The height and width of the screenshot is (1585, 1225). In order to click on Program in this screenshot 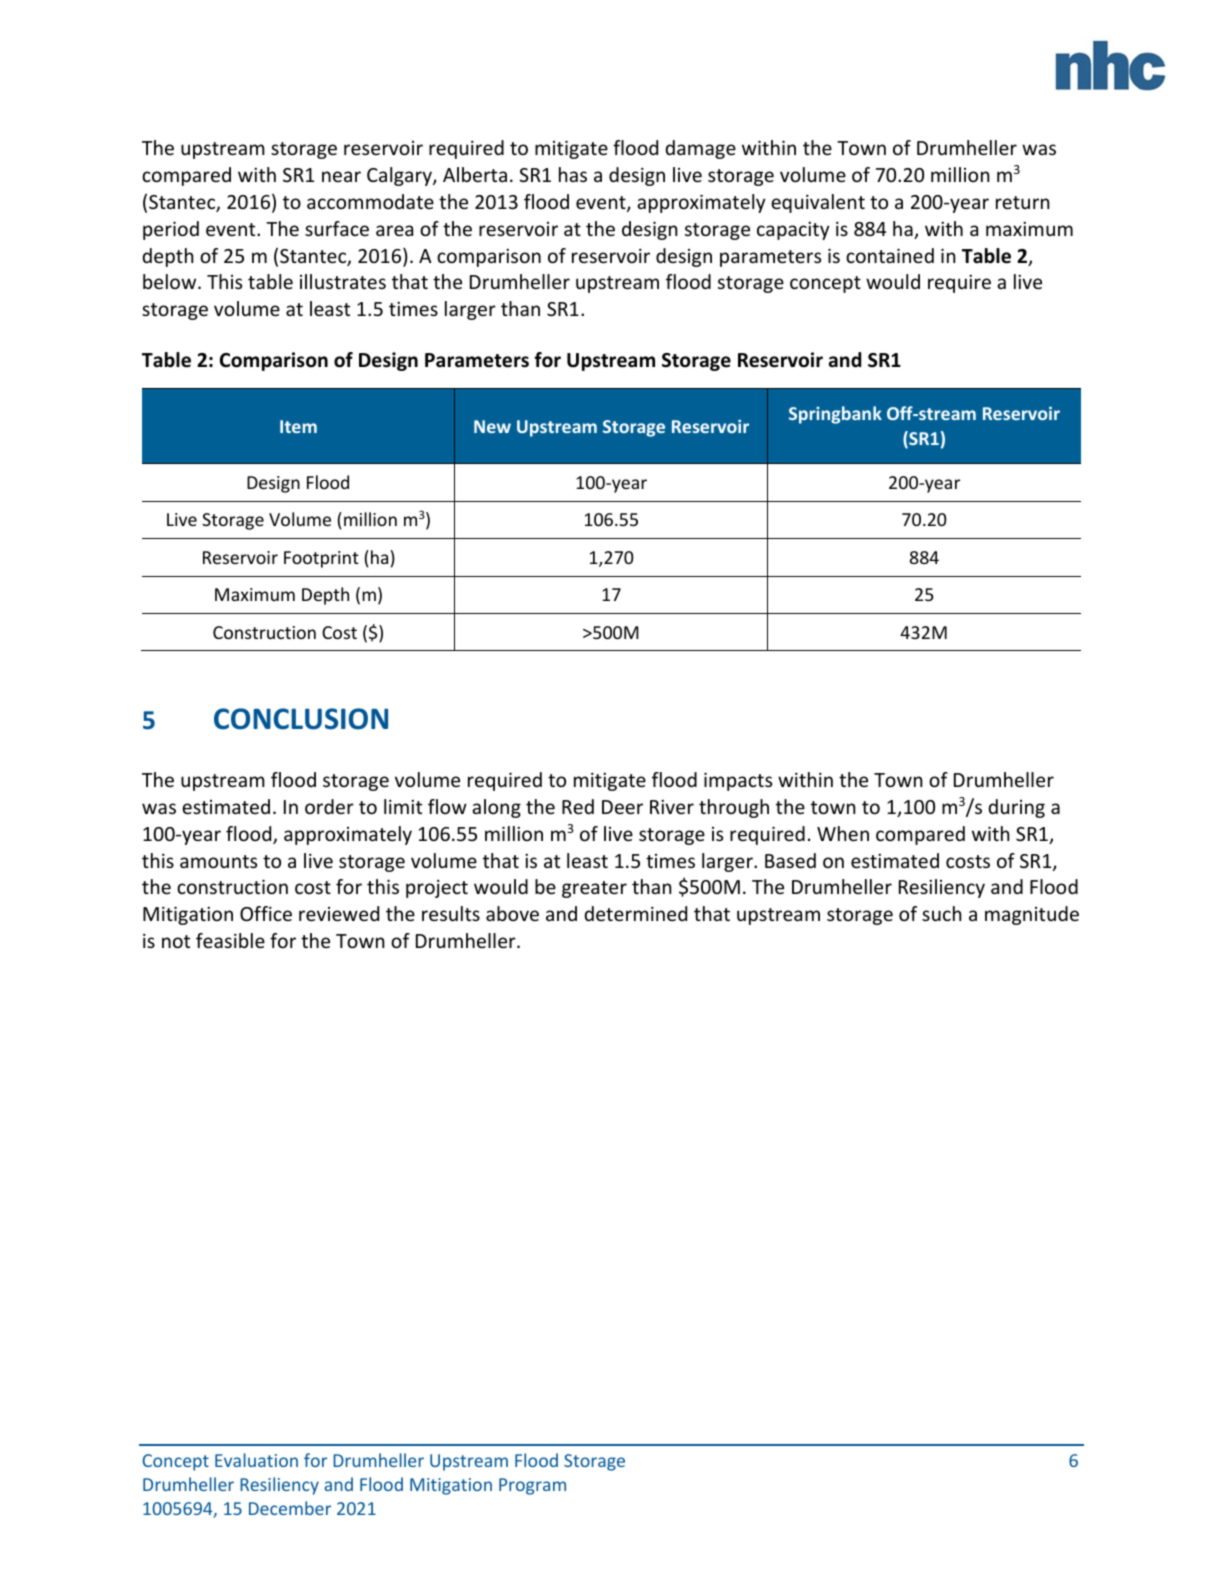, I will do `click(532, 1486)`.
